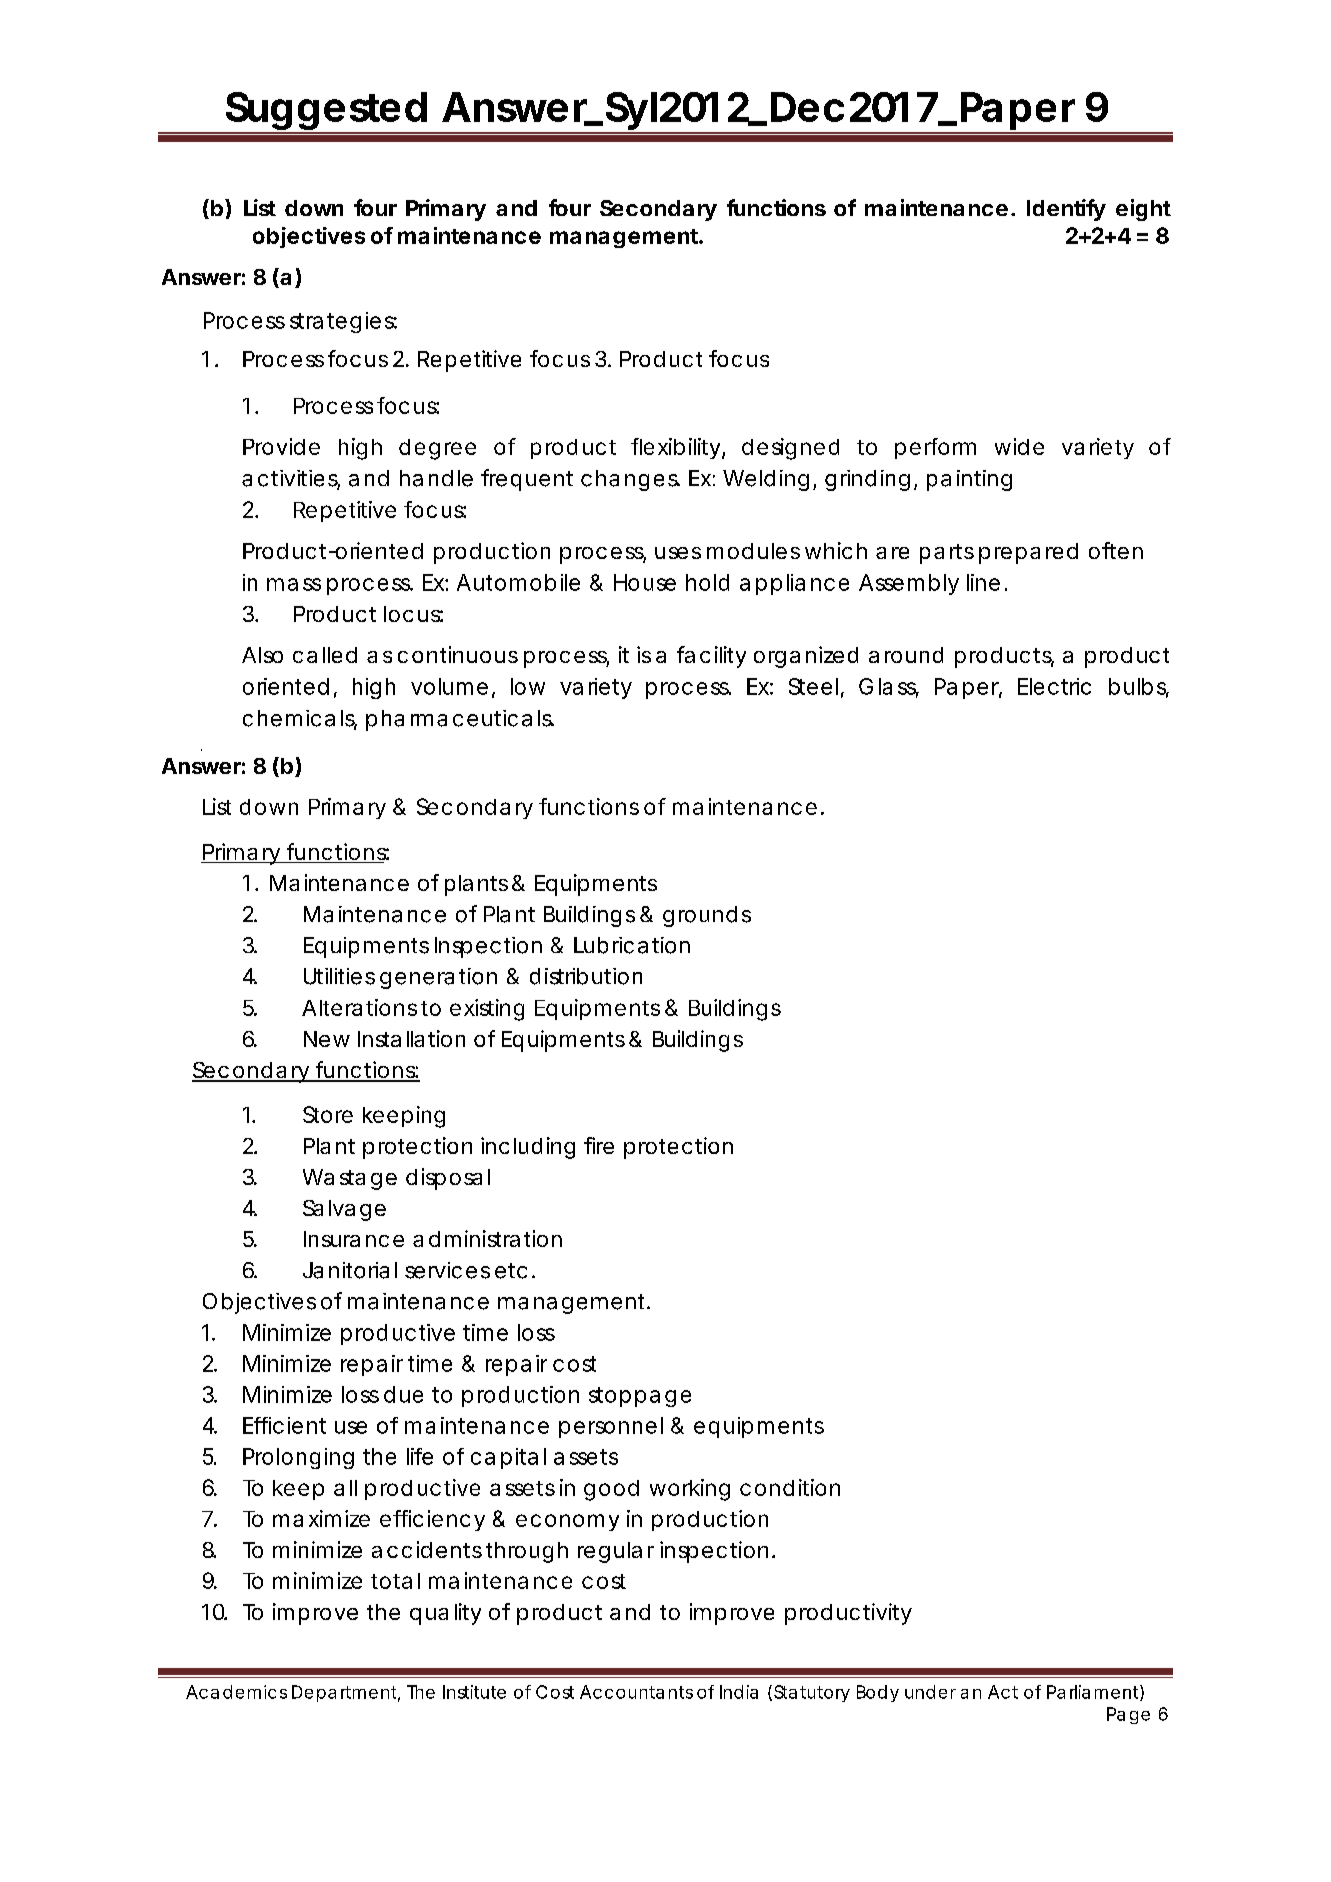  Describe the element at coordinates (599, 1145) in the screenshot. I see `fire` at that location.
